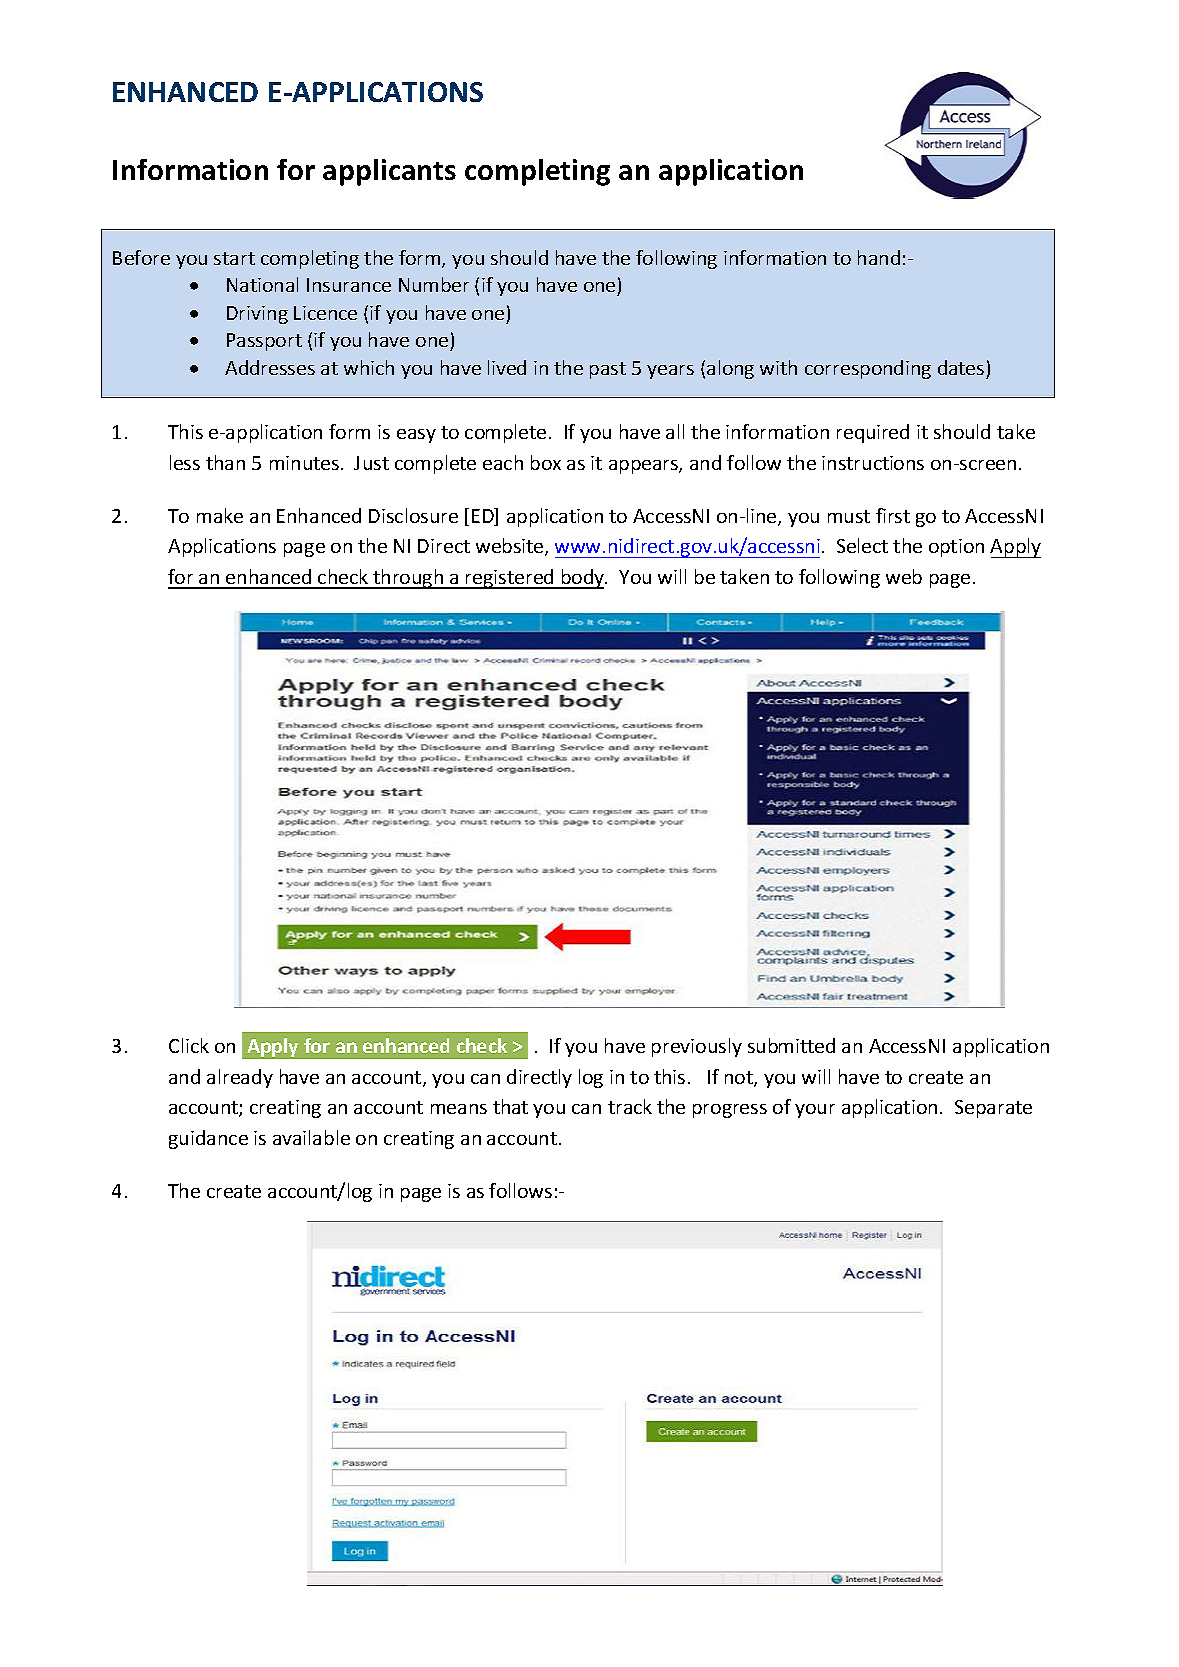 This document has width=1179, height=1667. Describe the element at coordinates (961, 367) in the document. I see `dates` at that location.
